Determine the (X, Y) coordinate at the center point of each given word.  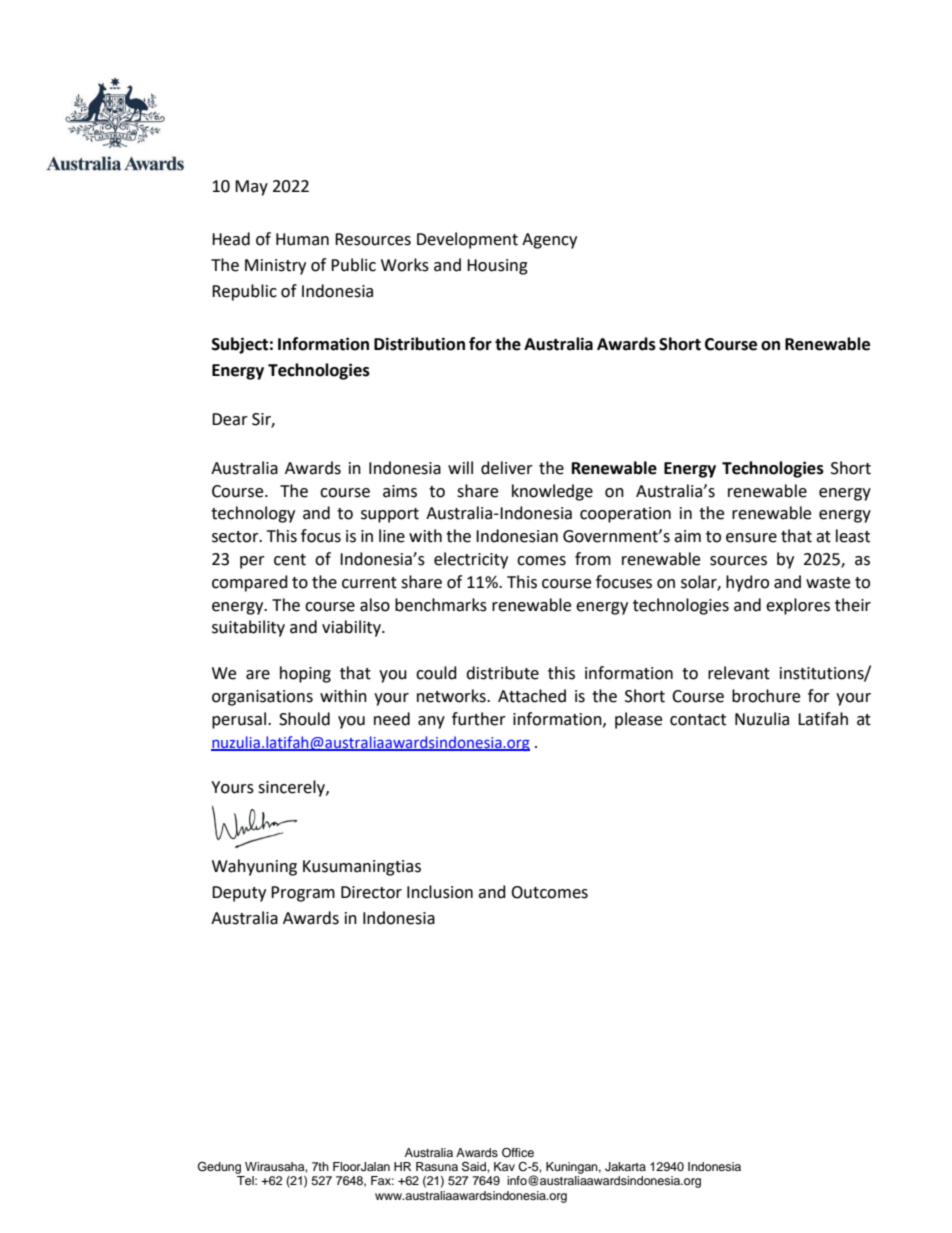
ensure (751, 538)
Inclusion (440, 892)
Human (302, 239)
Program (303, 894)
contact (698, 720)
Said (475, 1166)
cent (290, 560)
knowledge (552, 492)
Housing (497, 267)
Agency (549, 241)
